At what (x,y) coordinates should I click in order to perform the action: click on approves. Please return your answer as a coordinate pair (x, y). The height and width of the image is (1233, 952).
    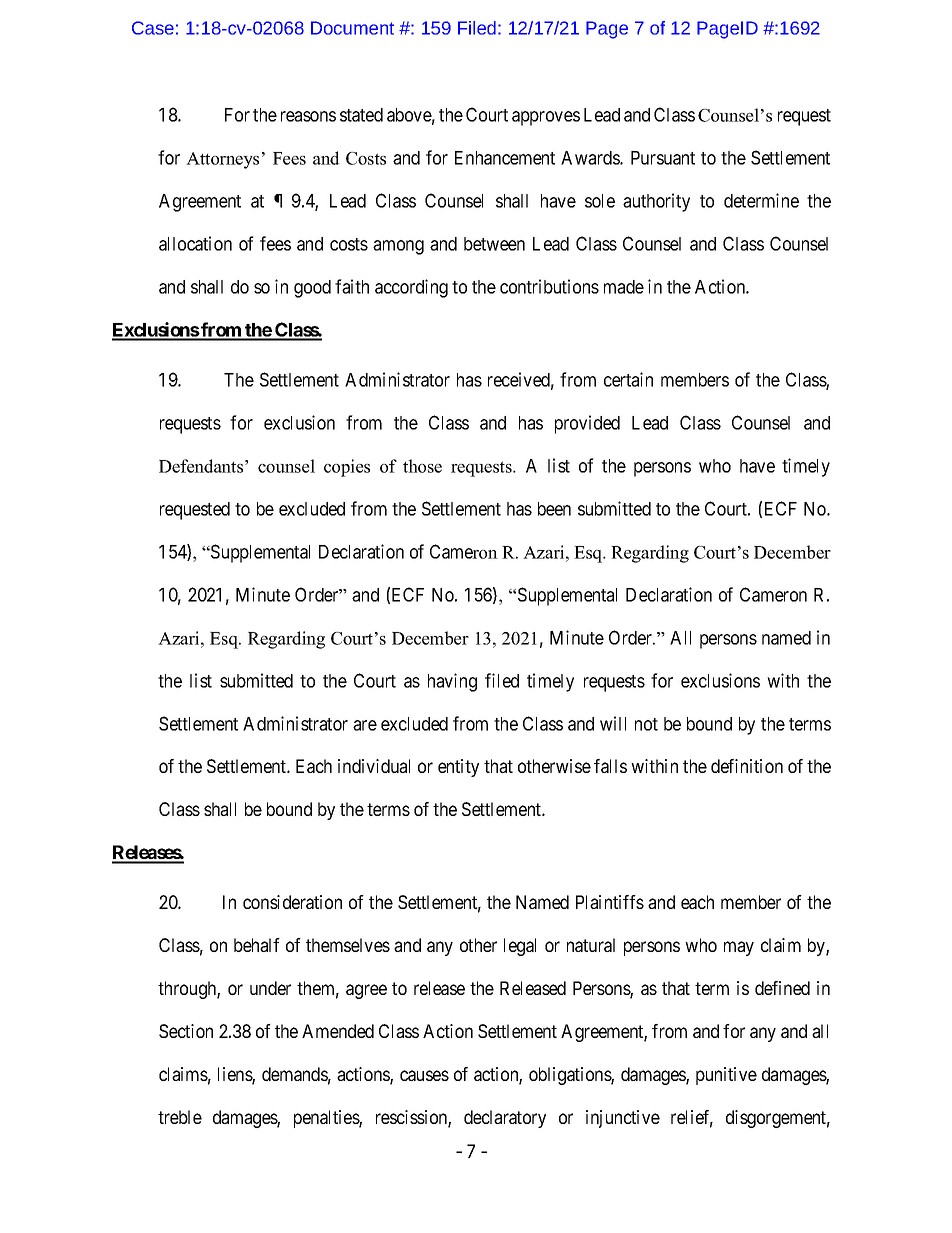
    Looking at the image, I should click on (546, 118).
